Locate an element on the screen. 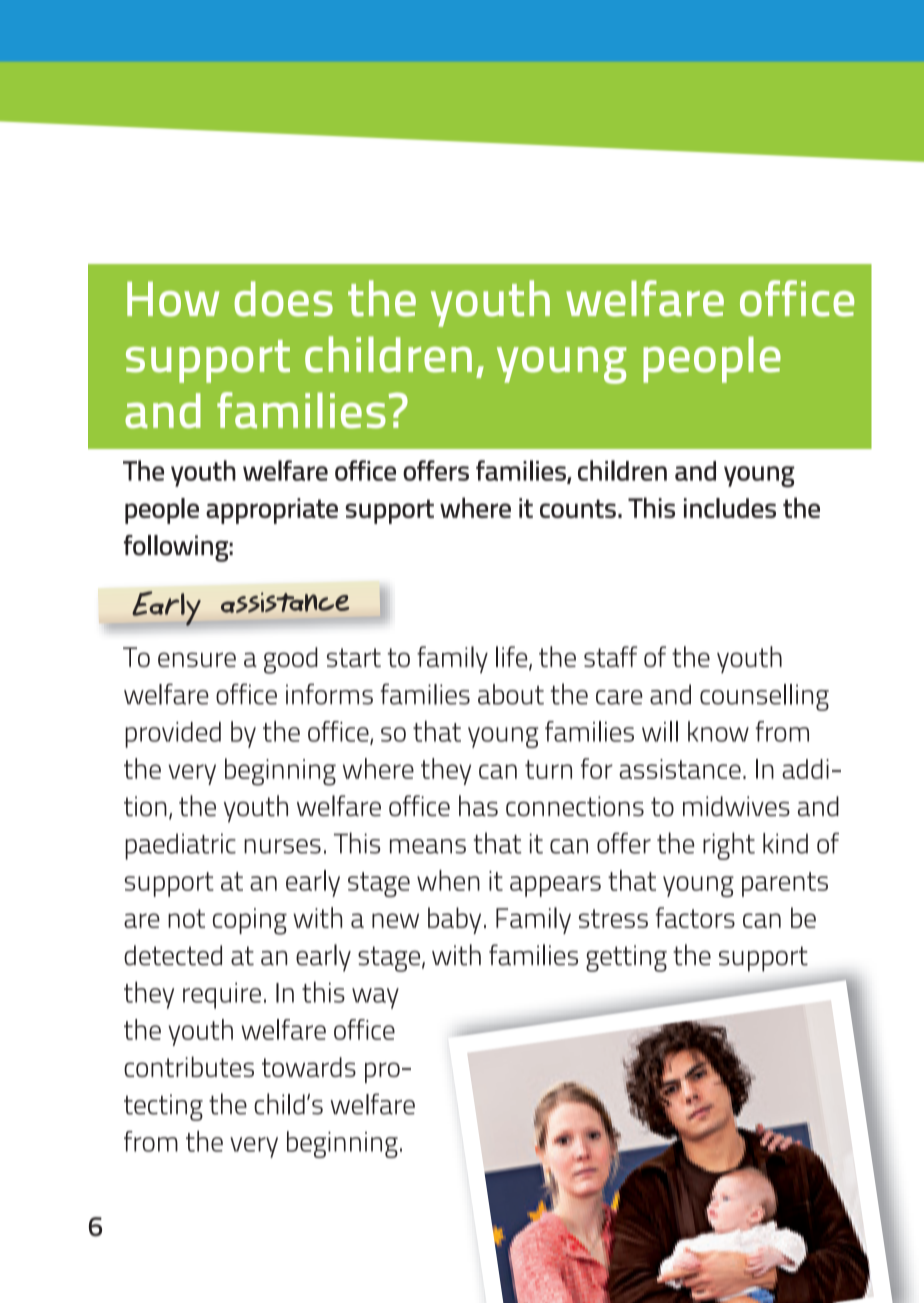 The height and width of the screenshot is (1303, 924). does is located at coordinates (283, 299).
